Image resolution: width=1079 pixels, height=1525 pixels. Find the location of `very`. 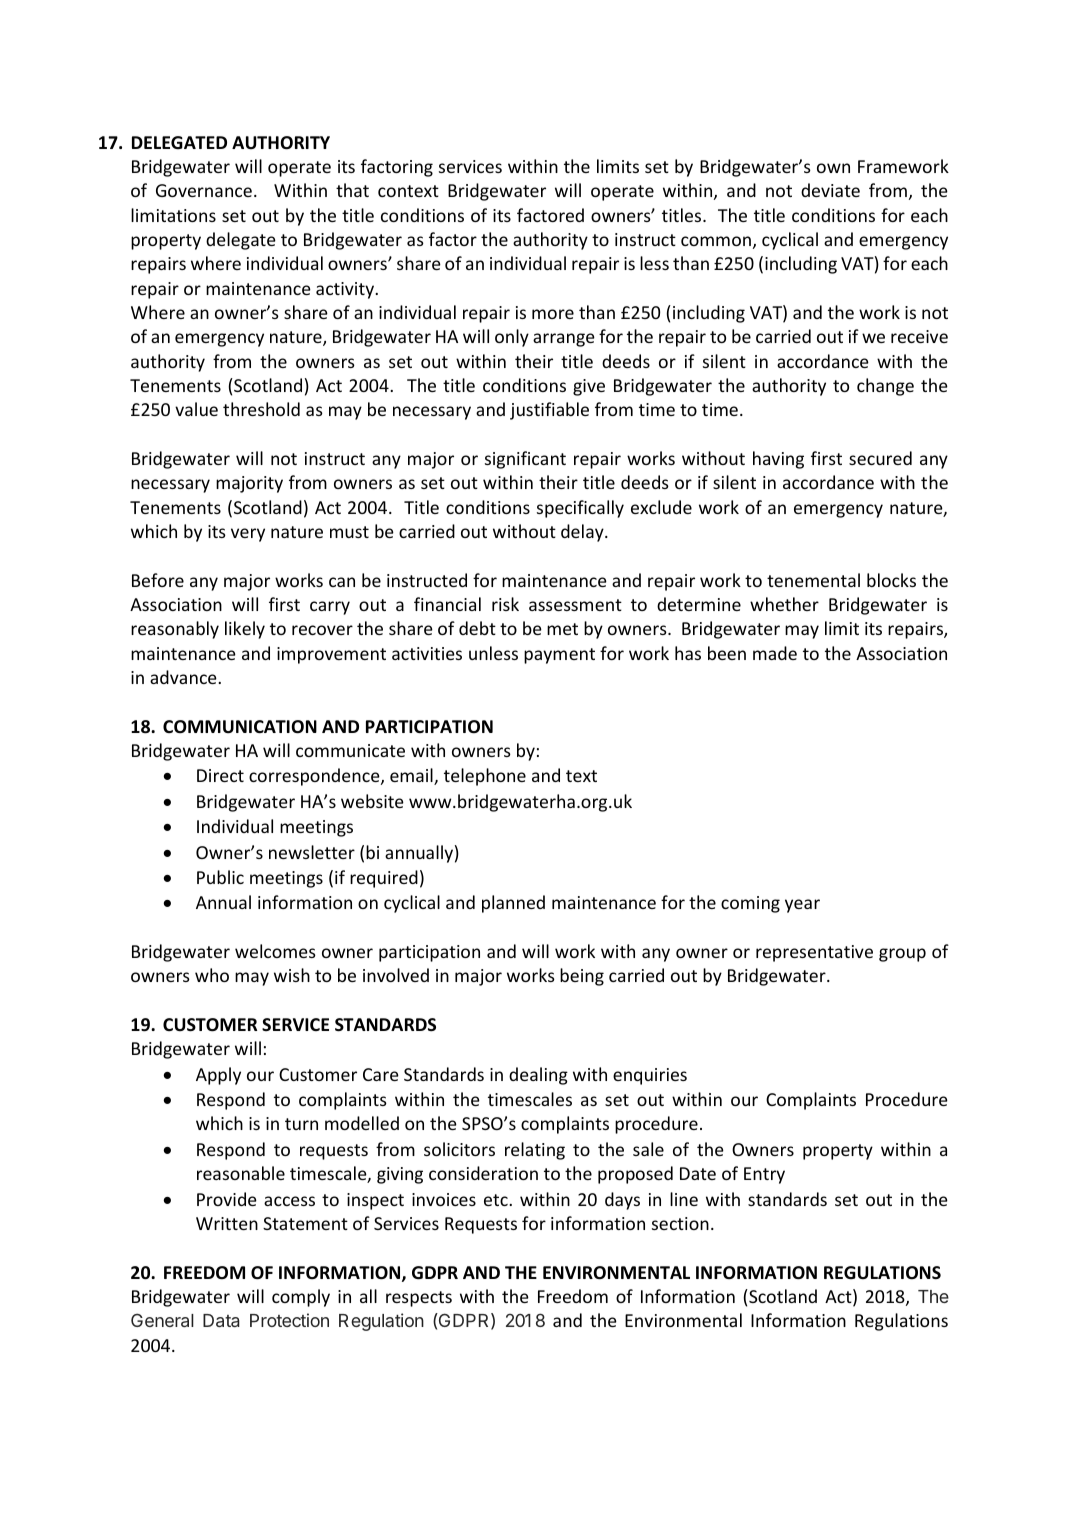

very is located at coordinates (248, 535).
